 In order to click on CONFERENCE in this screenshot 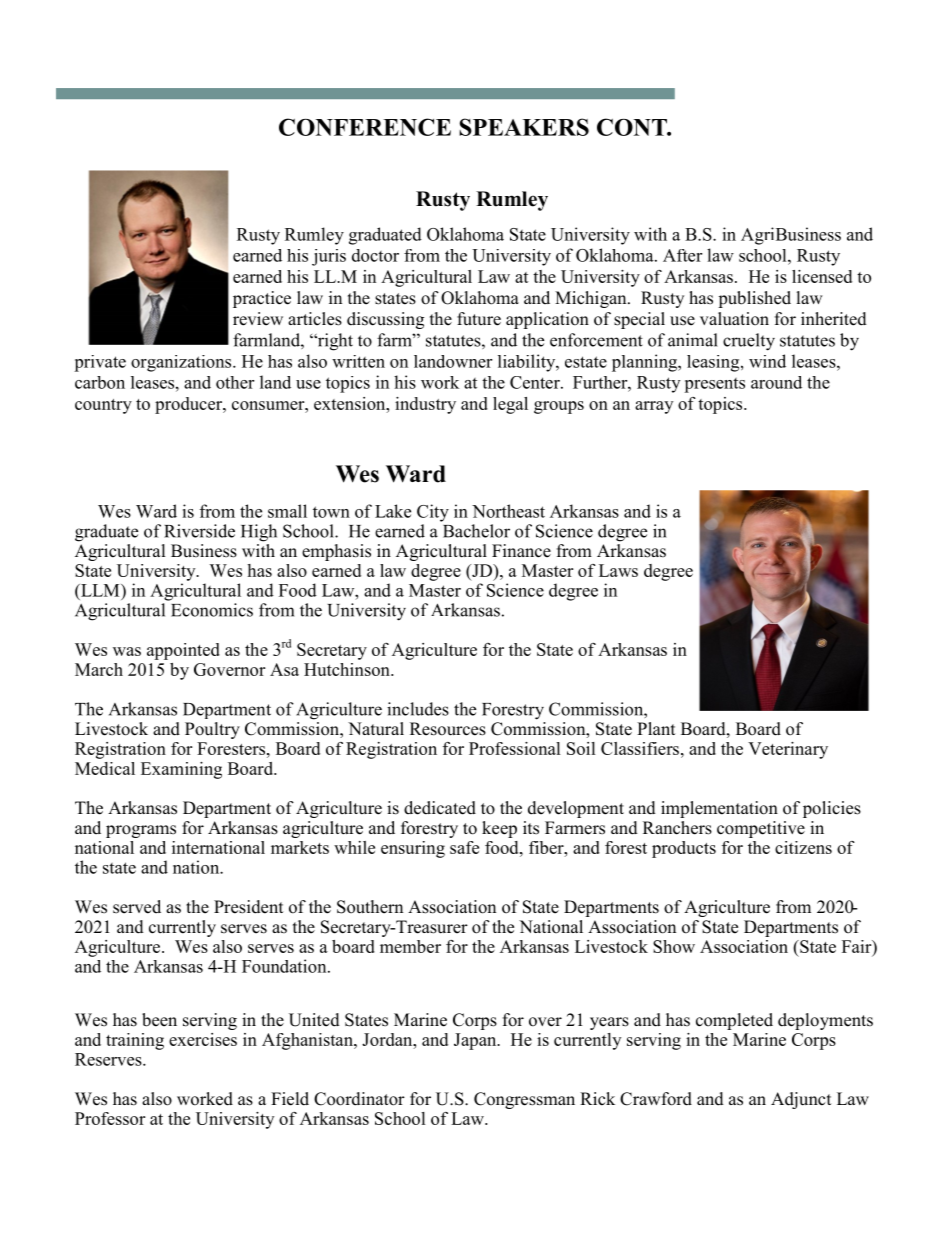, I will do `click(365, 127)`.
